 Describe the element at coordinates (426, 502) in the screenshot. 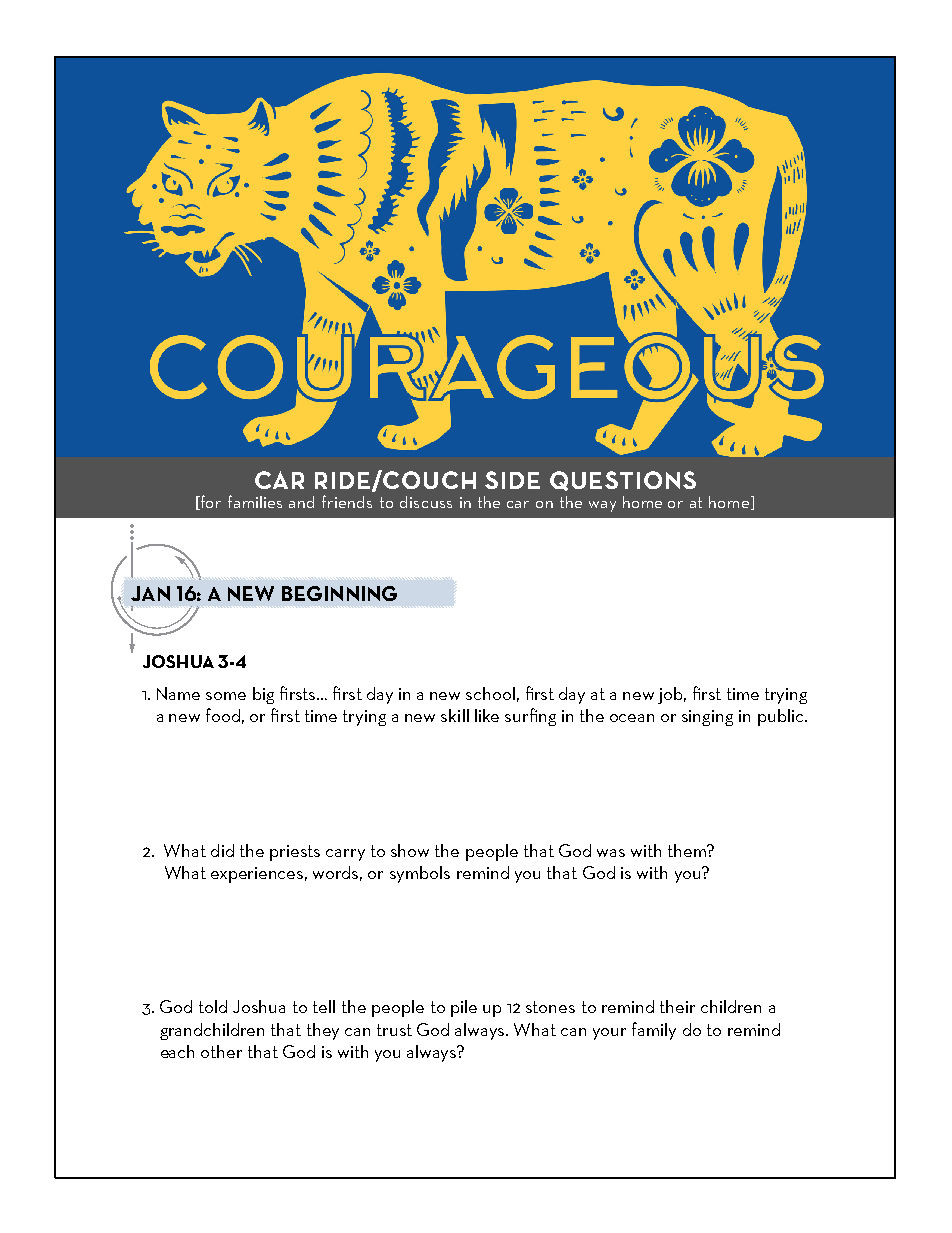

I see `discuss` at that location.
